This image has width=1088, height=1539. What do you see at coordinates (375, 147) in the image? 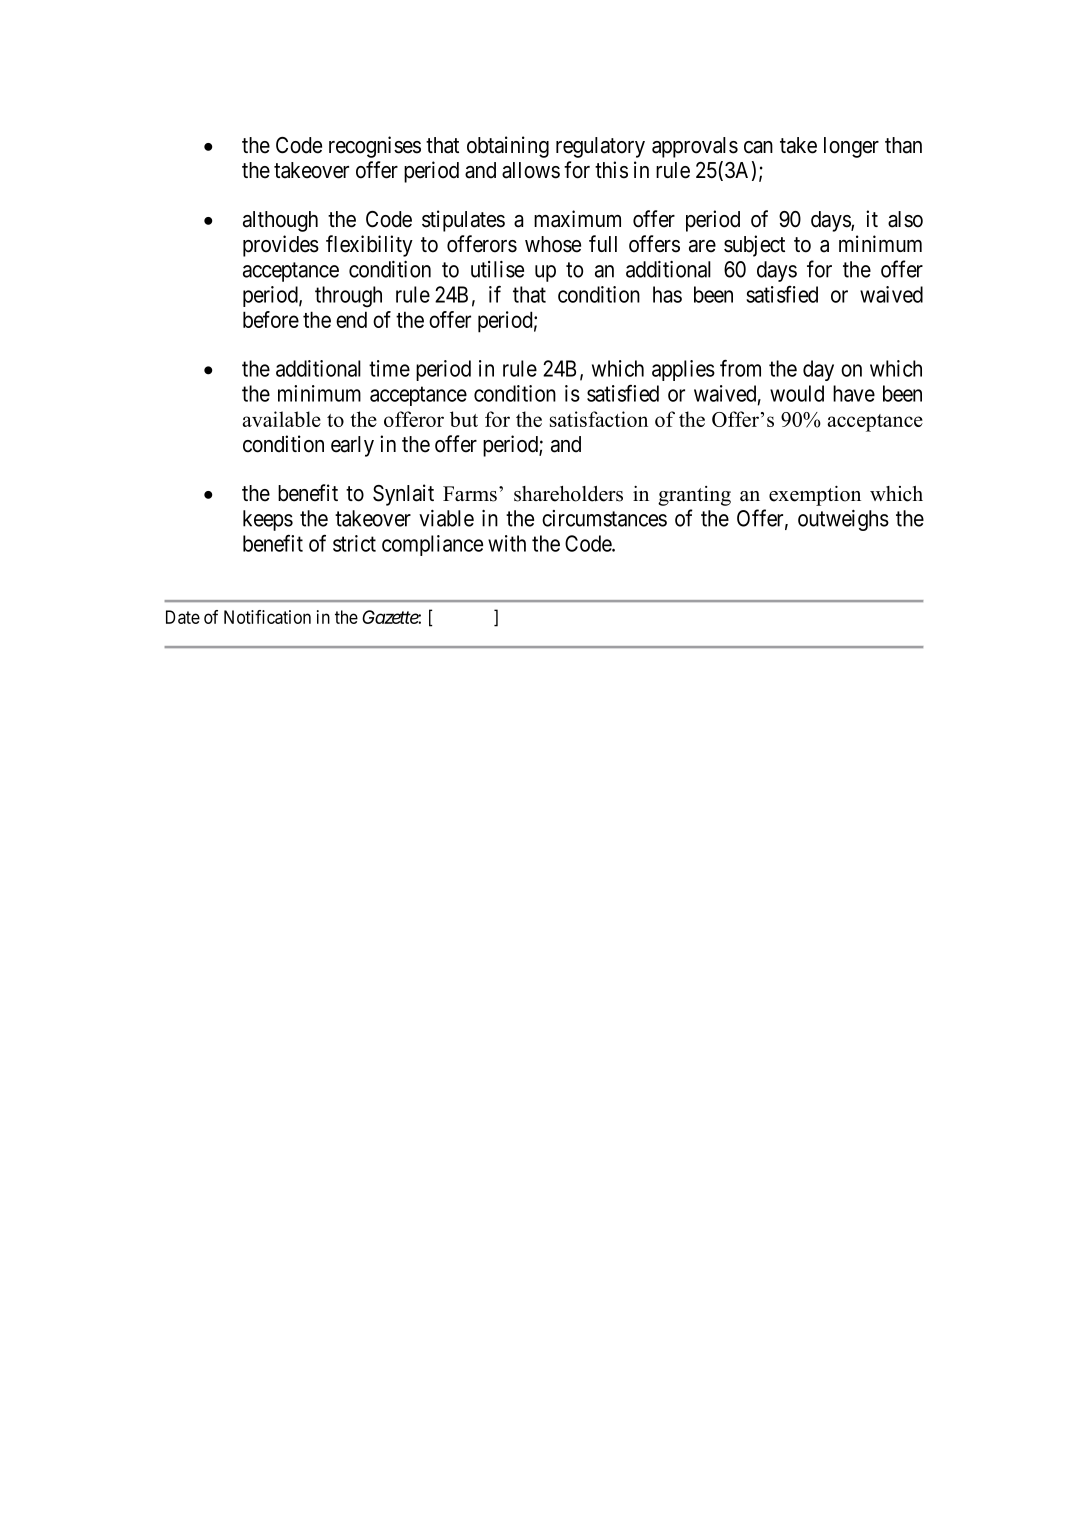
I see `recognises` at bounding box center [375, 147].
